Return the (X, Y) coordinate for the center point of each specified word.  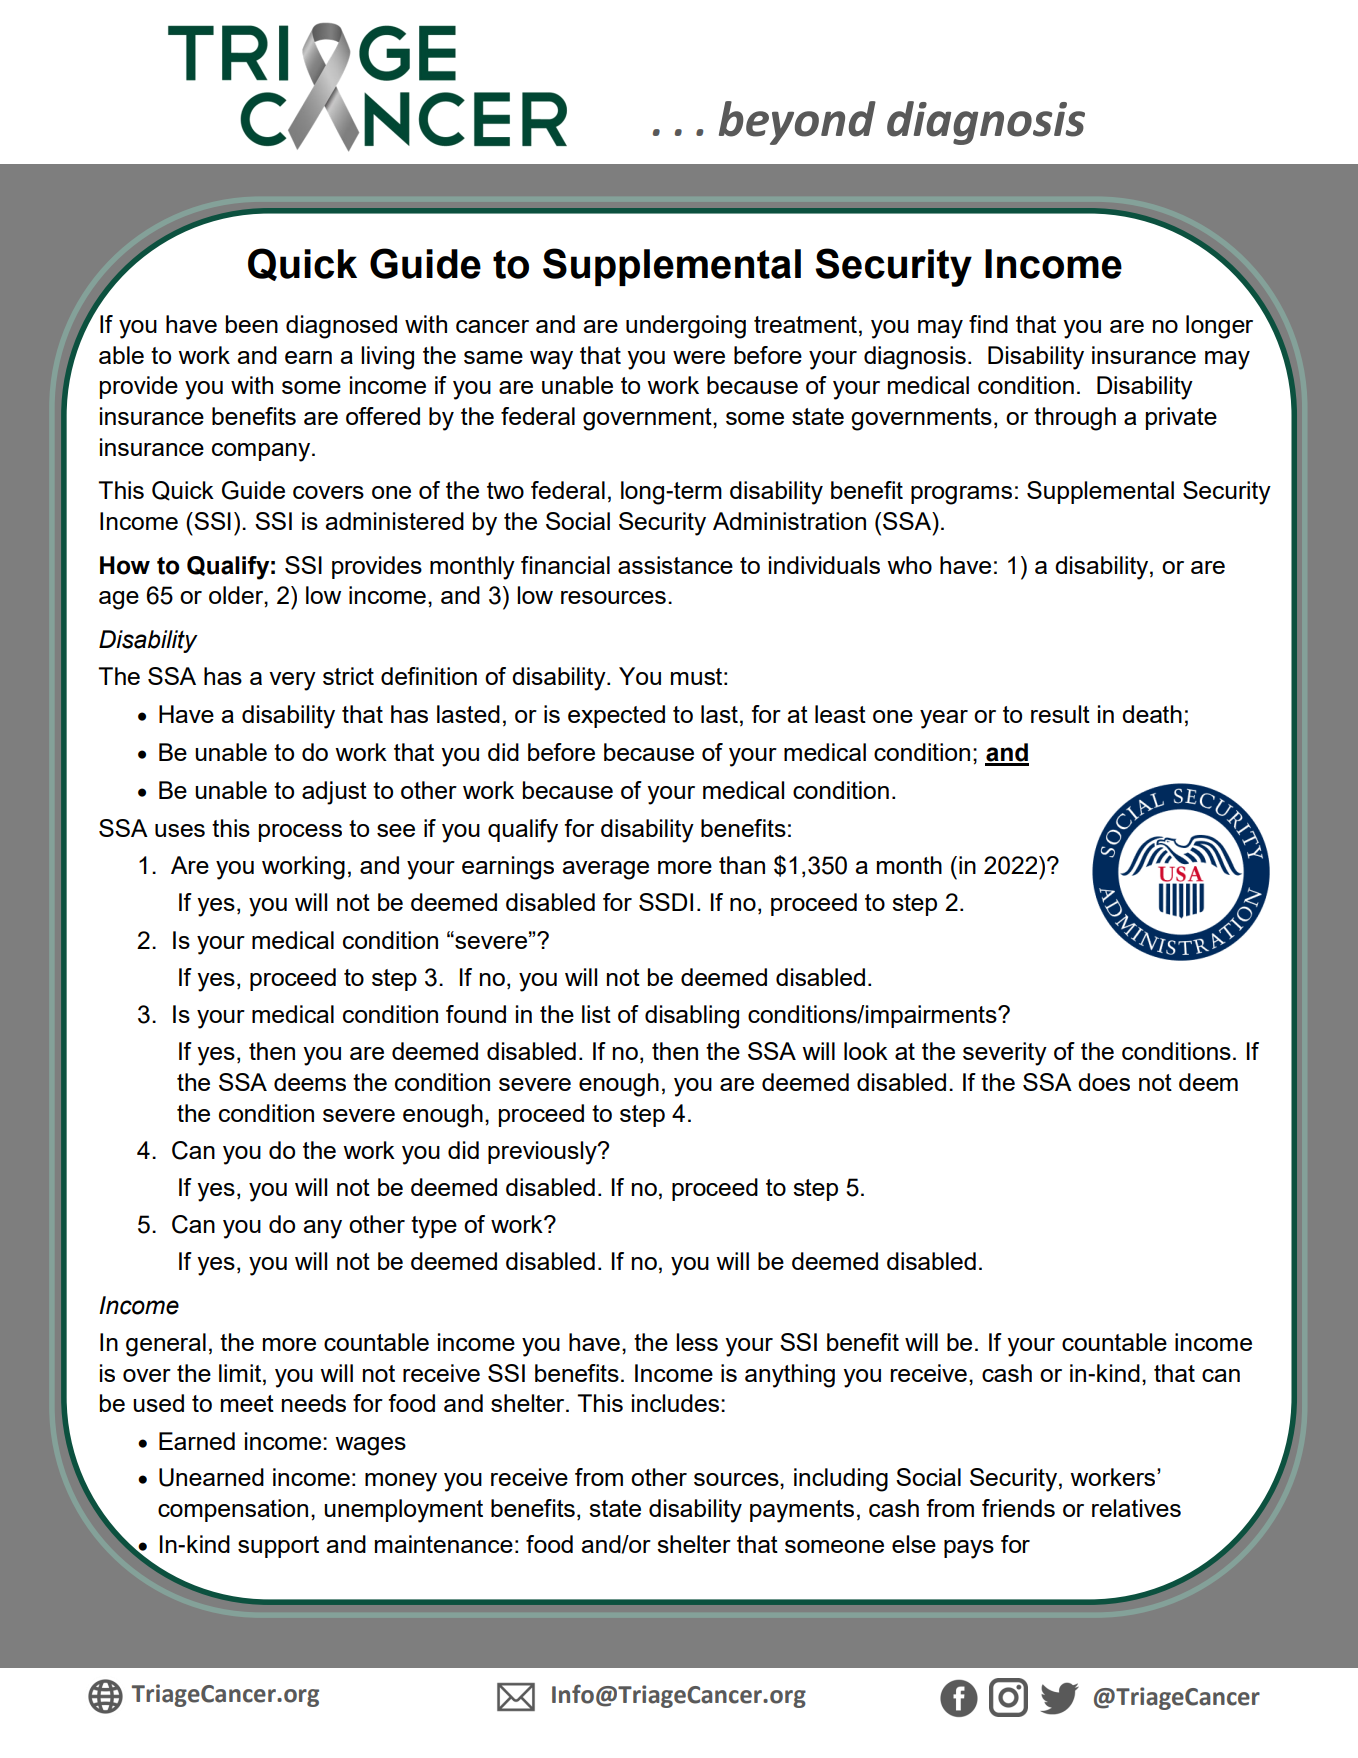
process (300, 833)
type (434, 1227)
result (1060, 714)
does (1104, 1082)
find (988, 324)
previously (543, 1153)
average (605, 870)
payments (802, 1511)
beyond (797, 123)
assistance (675, 565)
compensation (233, 1510)
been (252, 324)
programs (961, 495)
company (262, 452)
